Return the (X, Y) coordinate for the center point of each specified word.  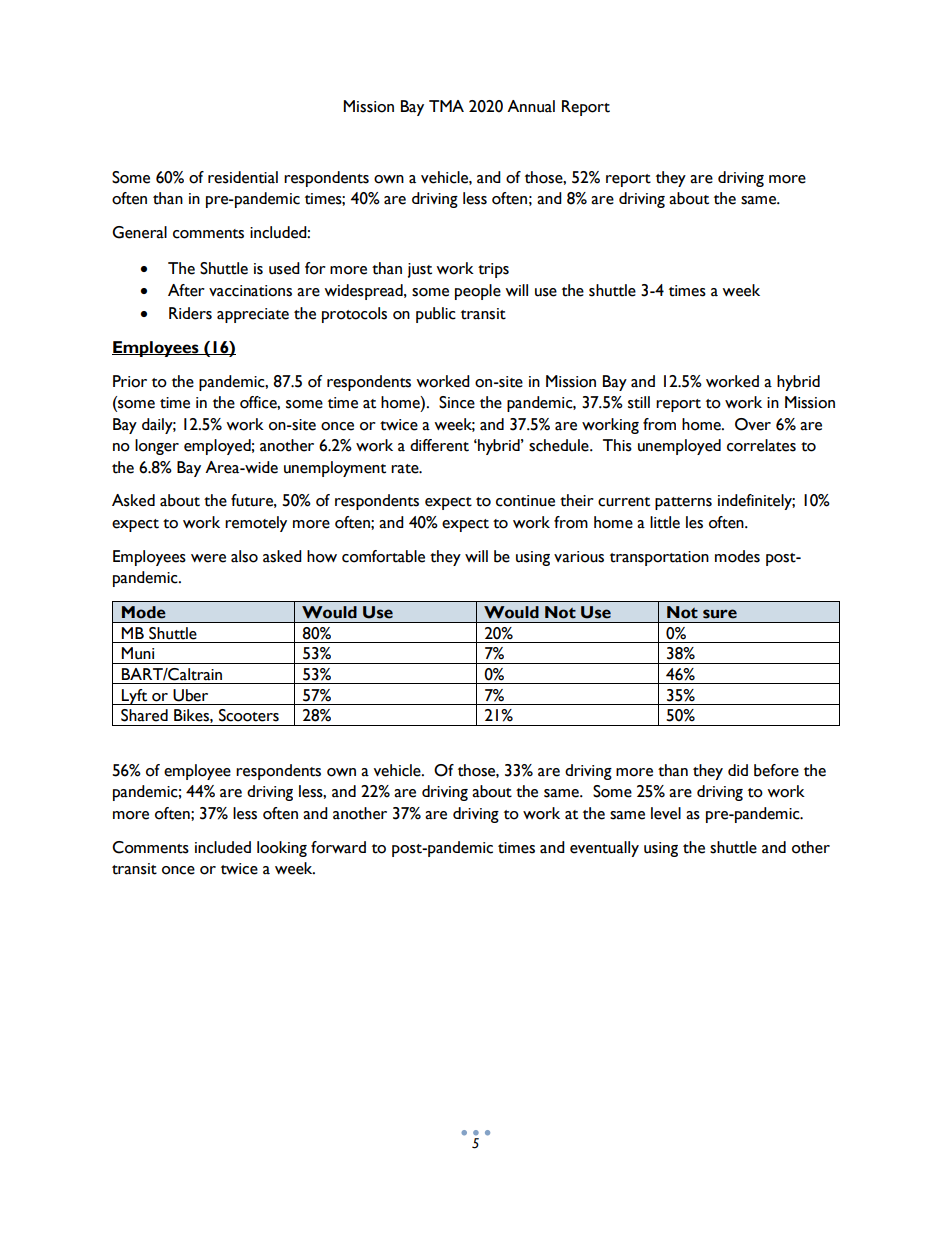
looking (282, 849)
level (666, 813)
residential (243, 177)
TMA (446, 106)
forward (338, 847)
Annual (531, 106)
